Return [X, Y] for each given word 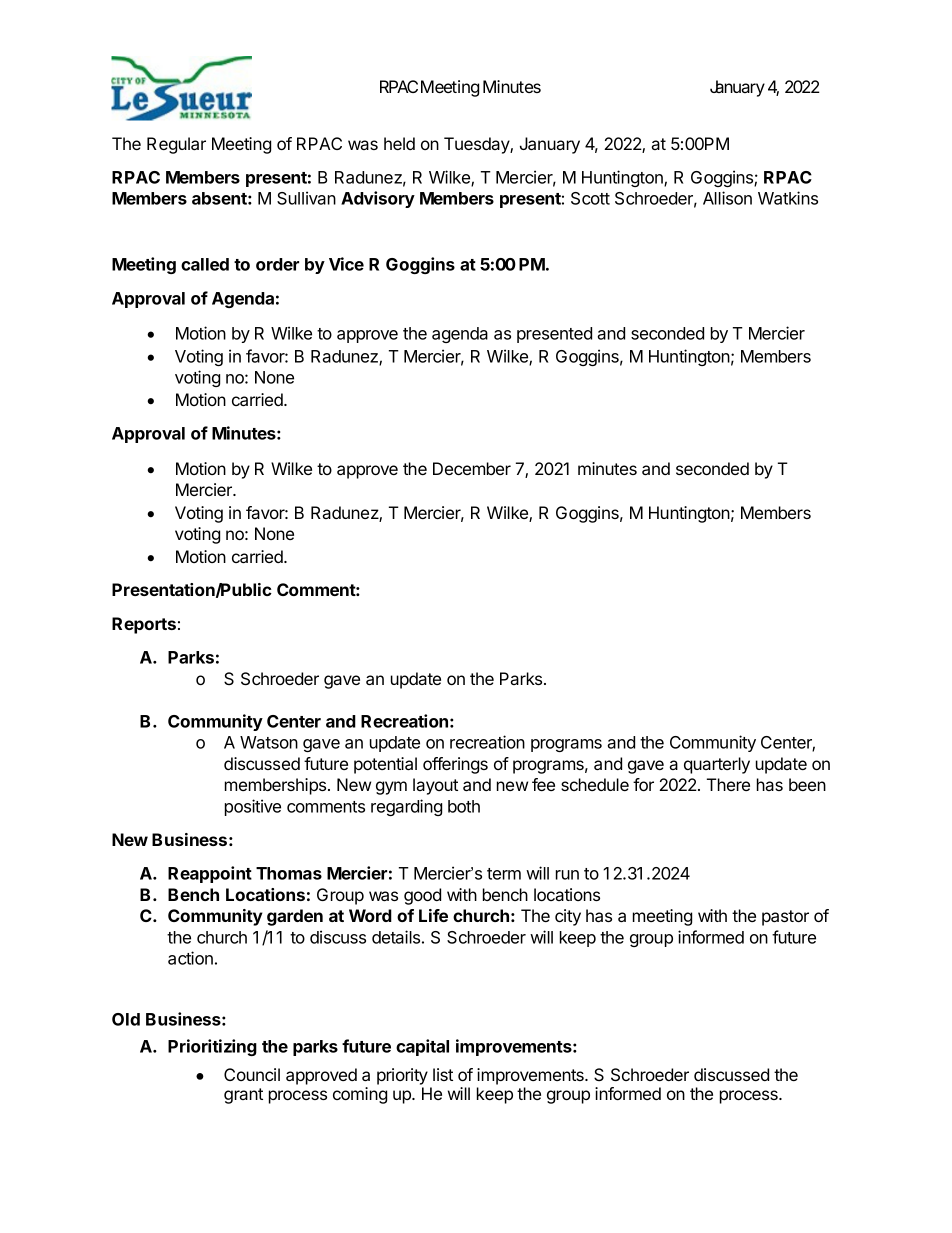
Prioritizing [212, 1047]
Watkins [788, 198]
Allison [727, 198]
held [399, 143]
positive [253, 807]
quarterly [717, 765]
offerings [455, 765]
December [472, 468]
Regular [176, 145]
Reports [144, 625]
